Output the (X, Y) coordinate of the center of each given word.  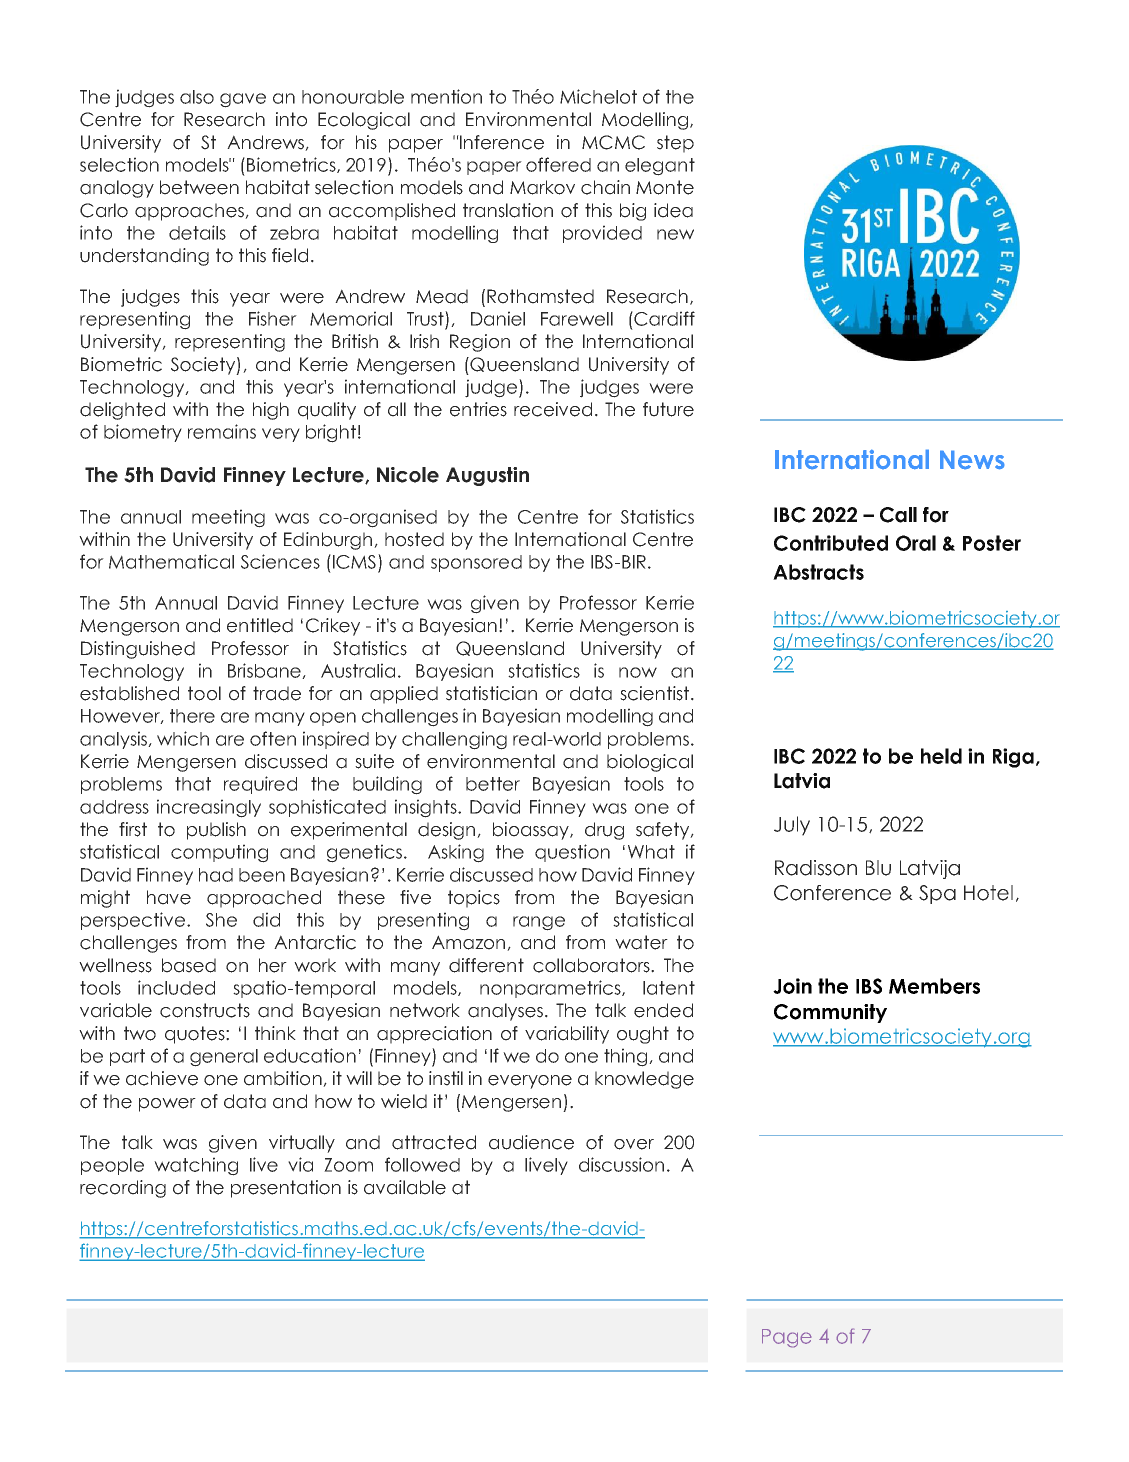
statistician (491, 693)
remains (222, 431)
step (675, 144)
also (197, 97)
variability (567, 1035)
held (941, 756)
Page (787, 1338)
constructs (205, 1010)
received (553, 409)
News (972, 460)
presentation (286, 1189)
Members (934, 986)
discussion (621, 1164)
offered (558, 164)
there (192, 716)
